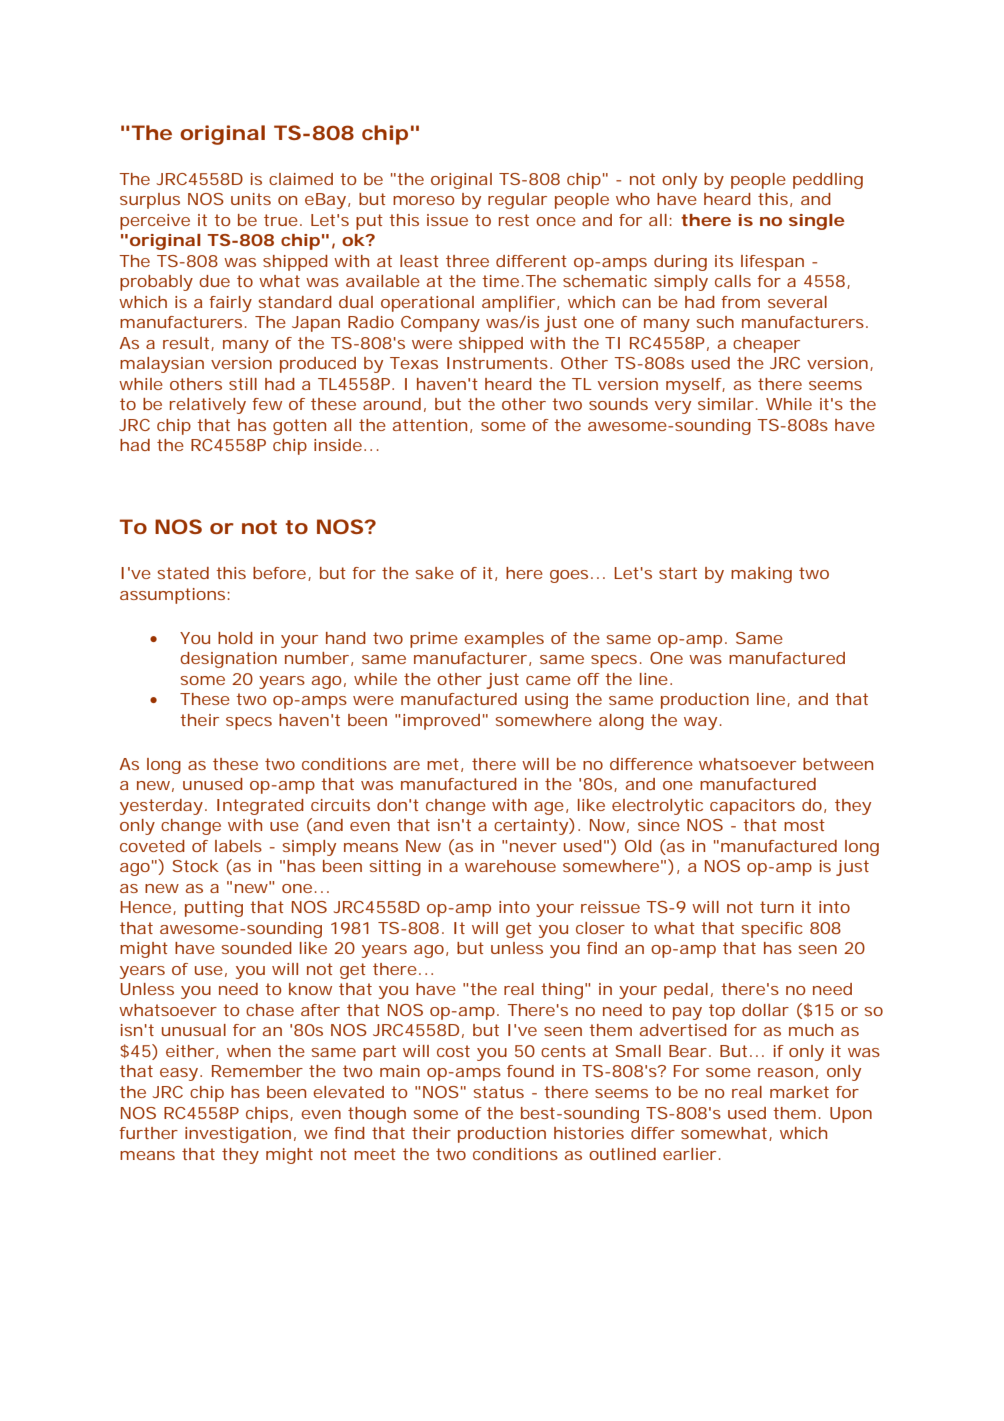 Image resolution: width=1004 pixels, height=1421 pixels. I want to click on units, so click(251, 199).
